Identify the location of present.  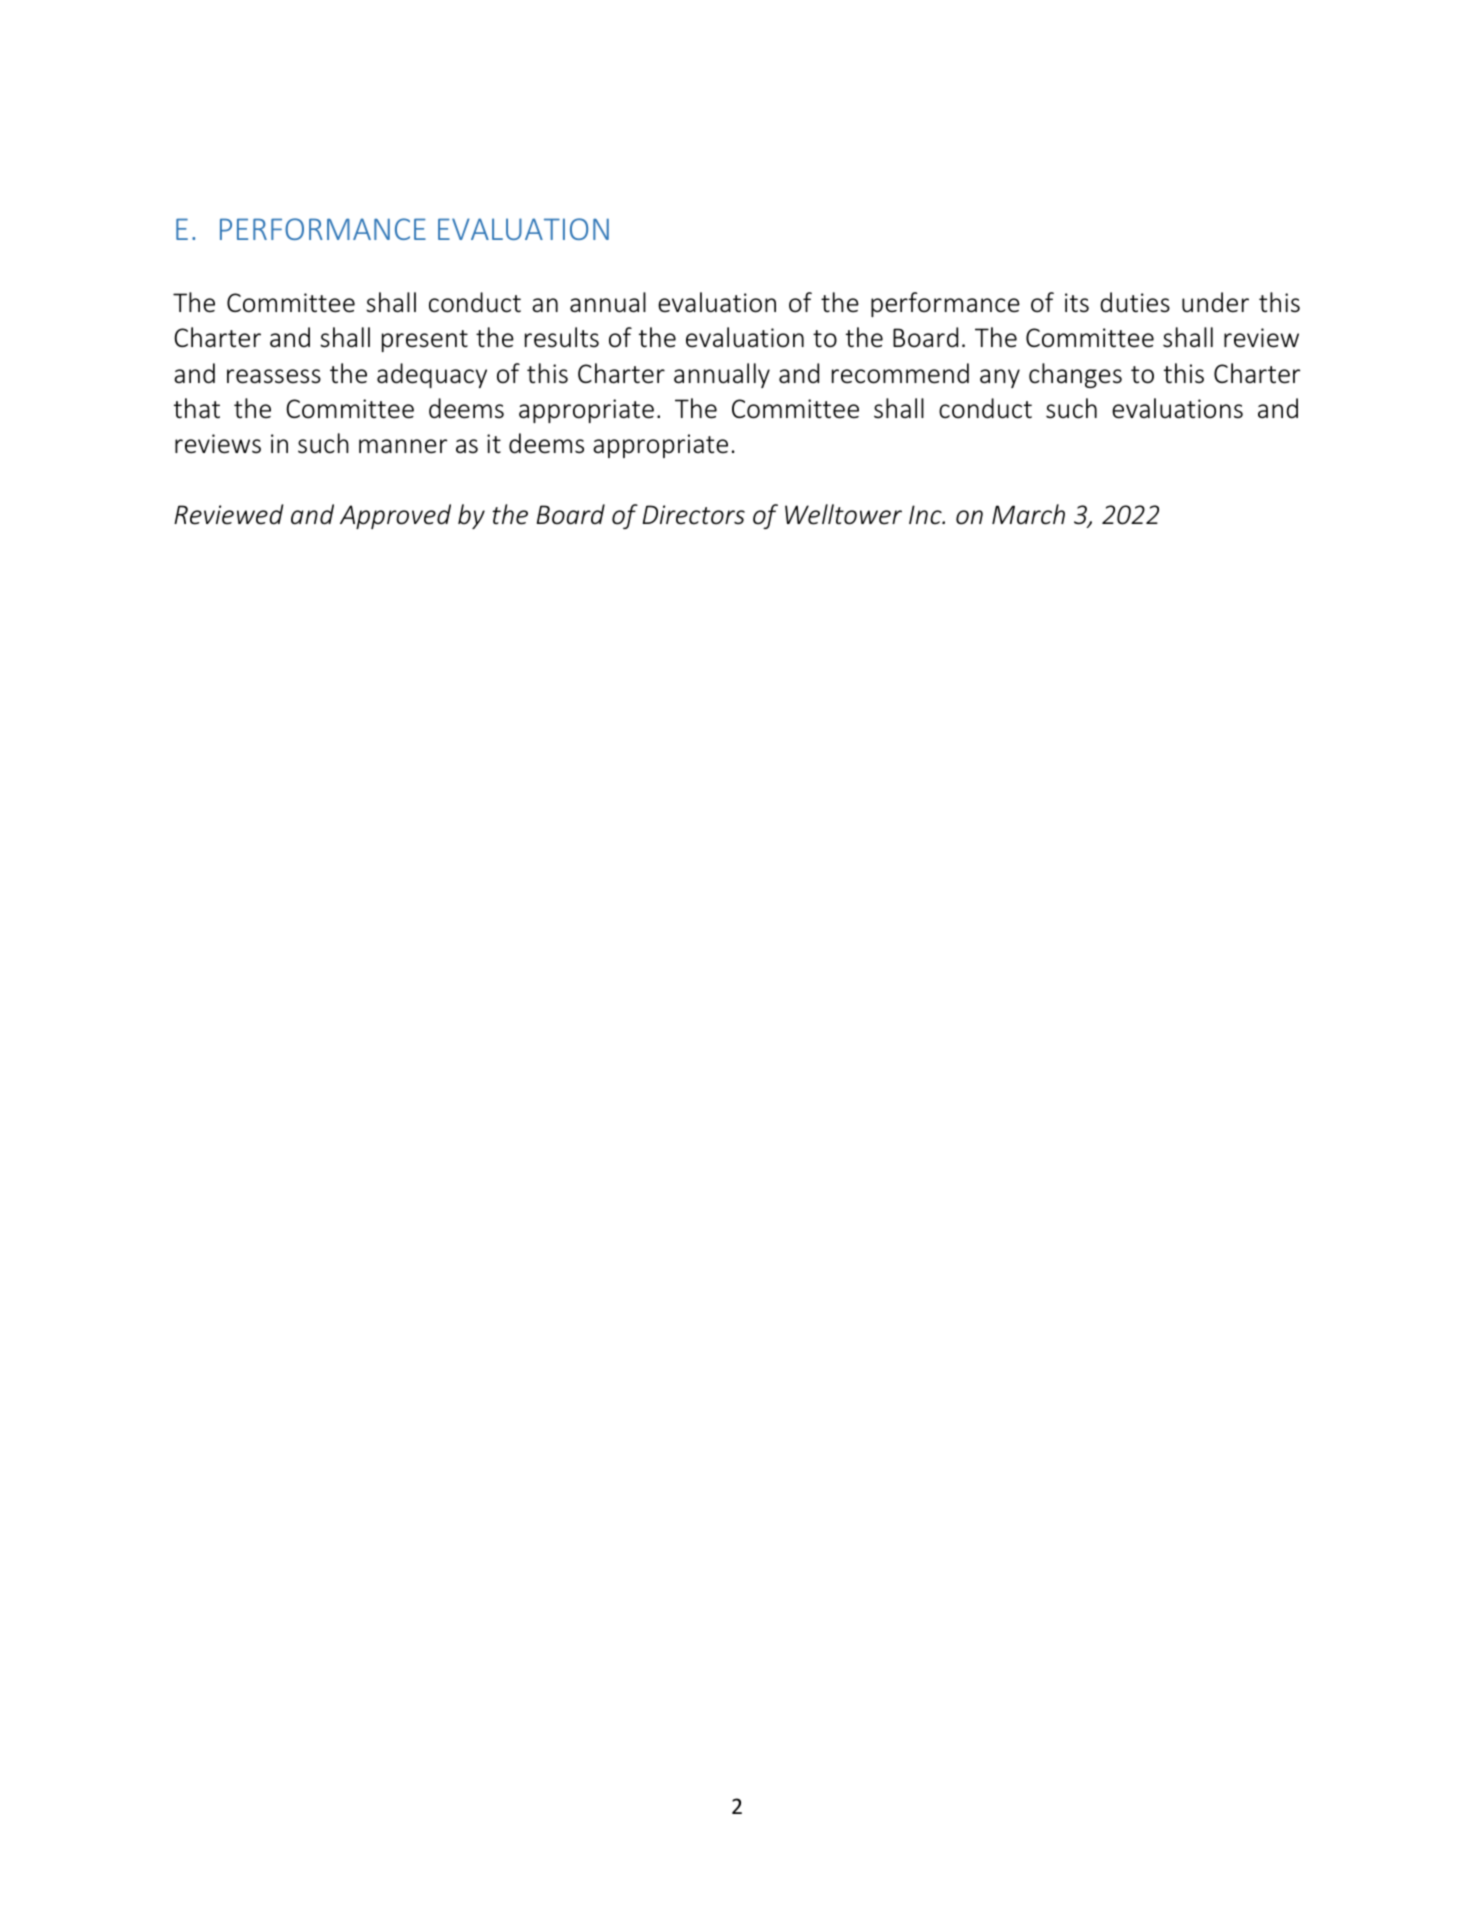
(425, 341).
